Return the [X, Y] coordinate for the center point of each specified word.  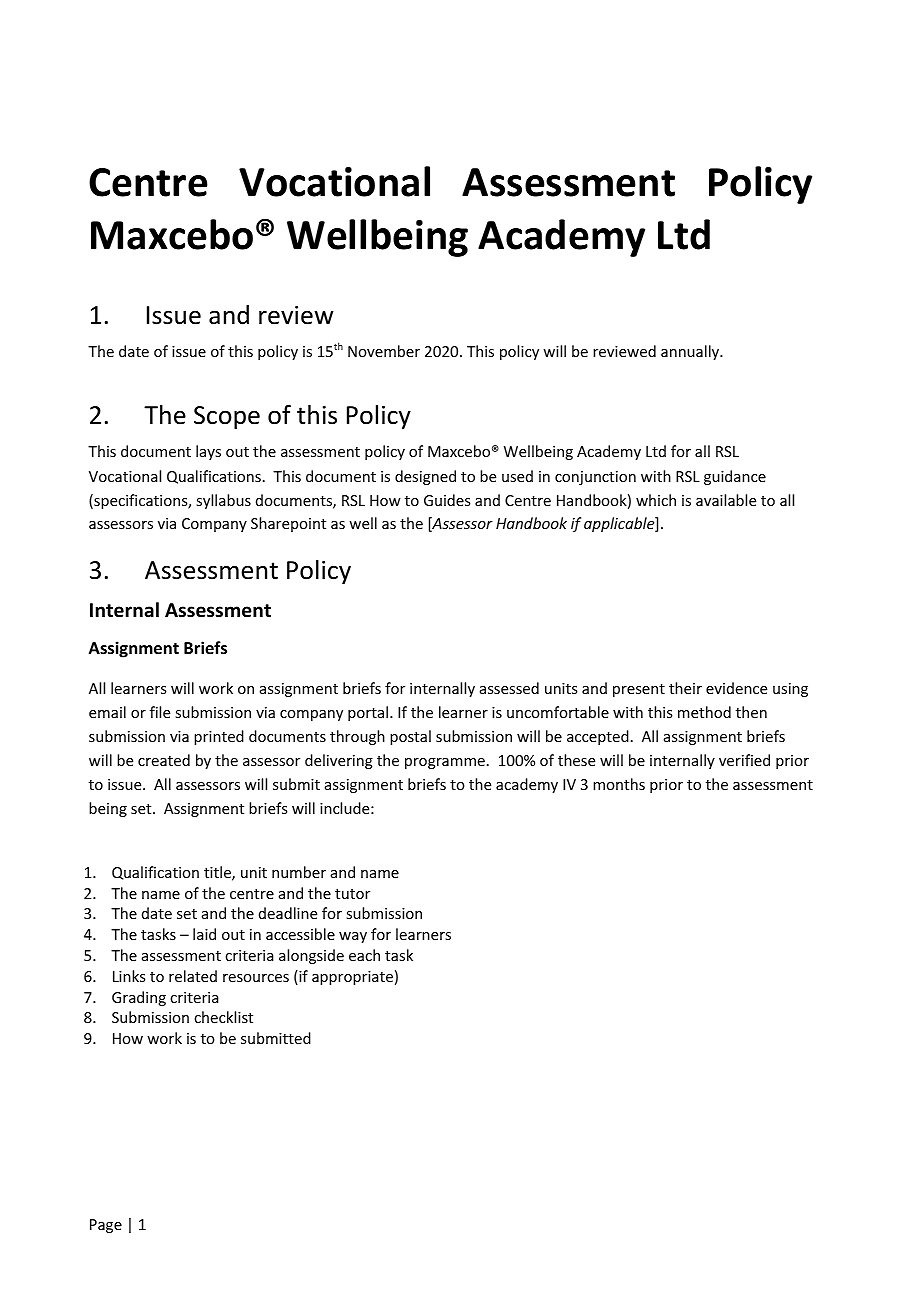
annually [691, 352]
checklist [223, 1017]
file [160, 712]
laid [204, 934]
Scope [227, 417]
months [619, 784]
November [384, 351]
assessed [509, 688]
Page [106, 1226]
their [685, 688]
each [364, 955]
